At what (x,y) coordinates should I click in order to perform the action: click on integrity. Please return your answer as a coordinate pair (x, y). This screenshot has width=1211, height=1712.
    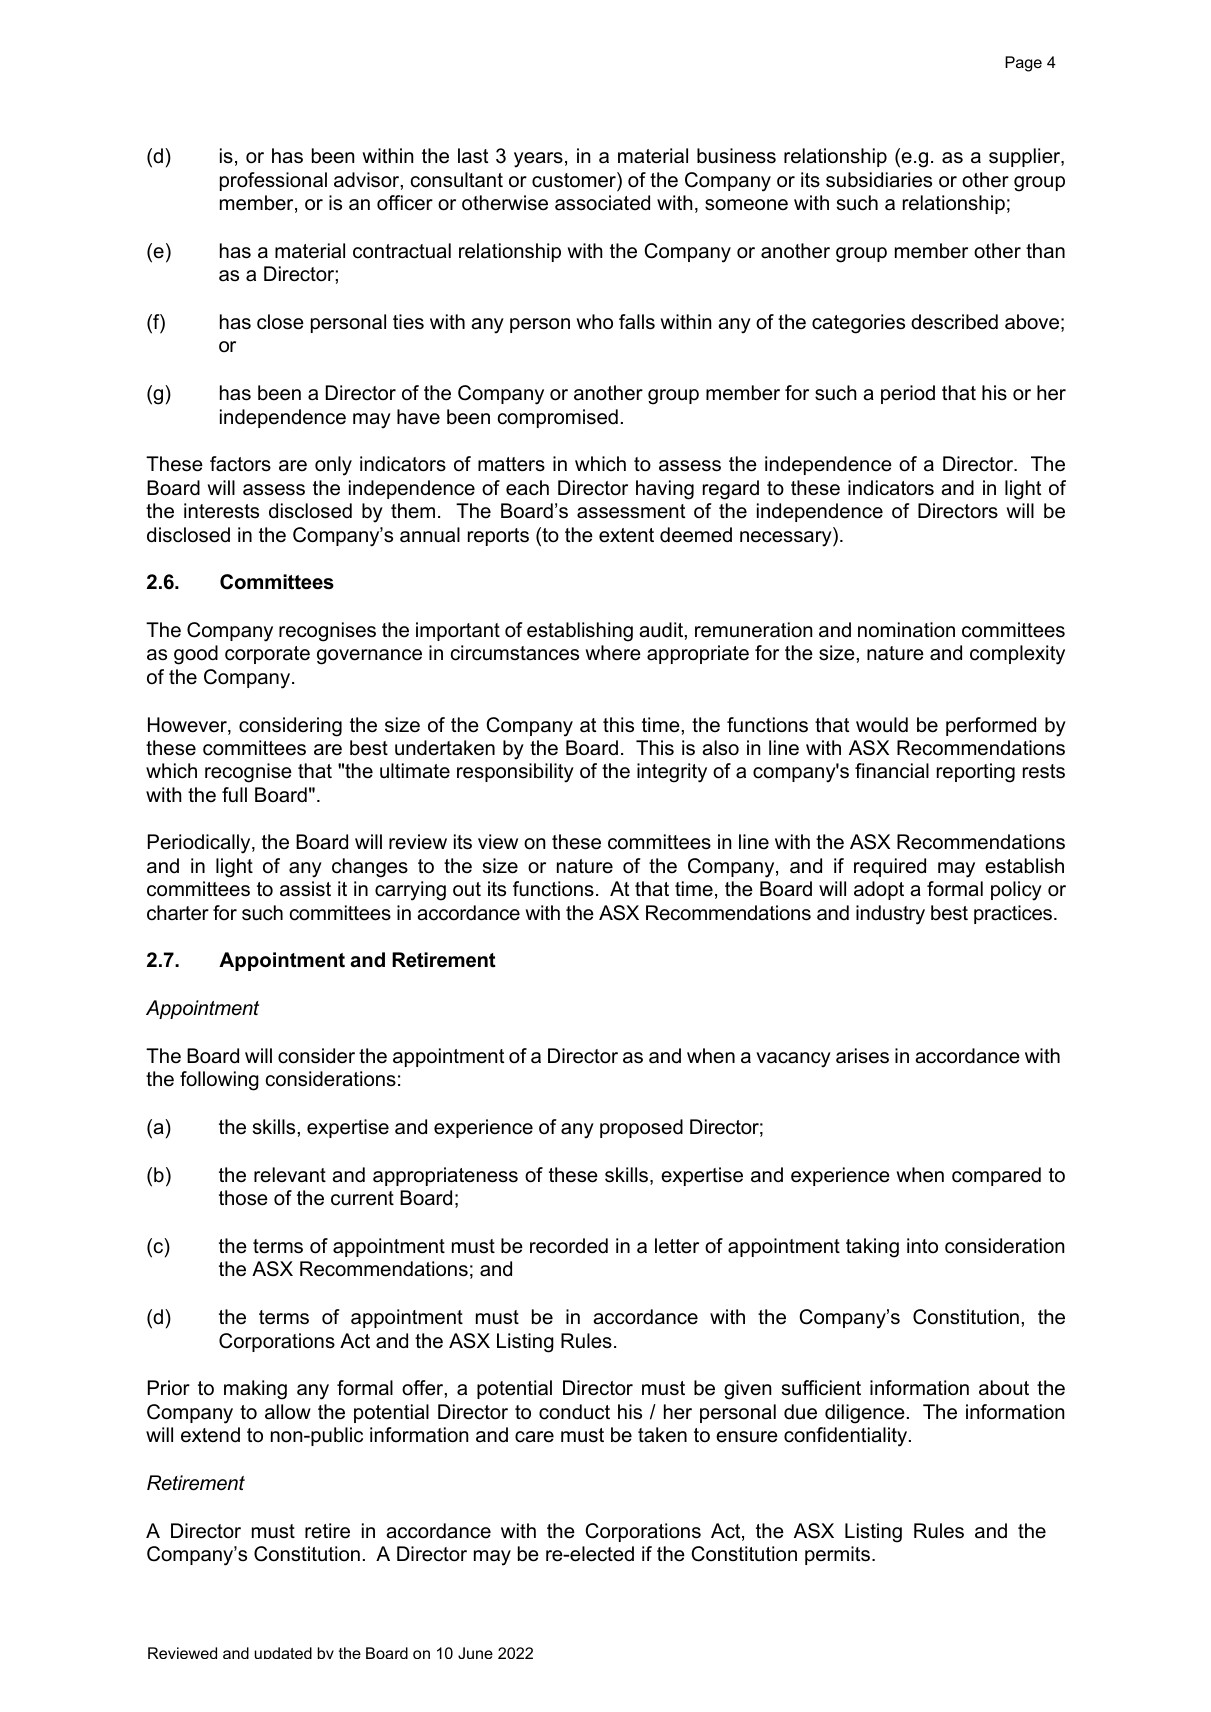
    Looking at the image, I should click on (672, 773).
